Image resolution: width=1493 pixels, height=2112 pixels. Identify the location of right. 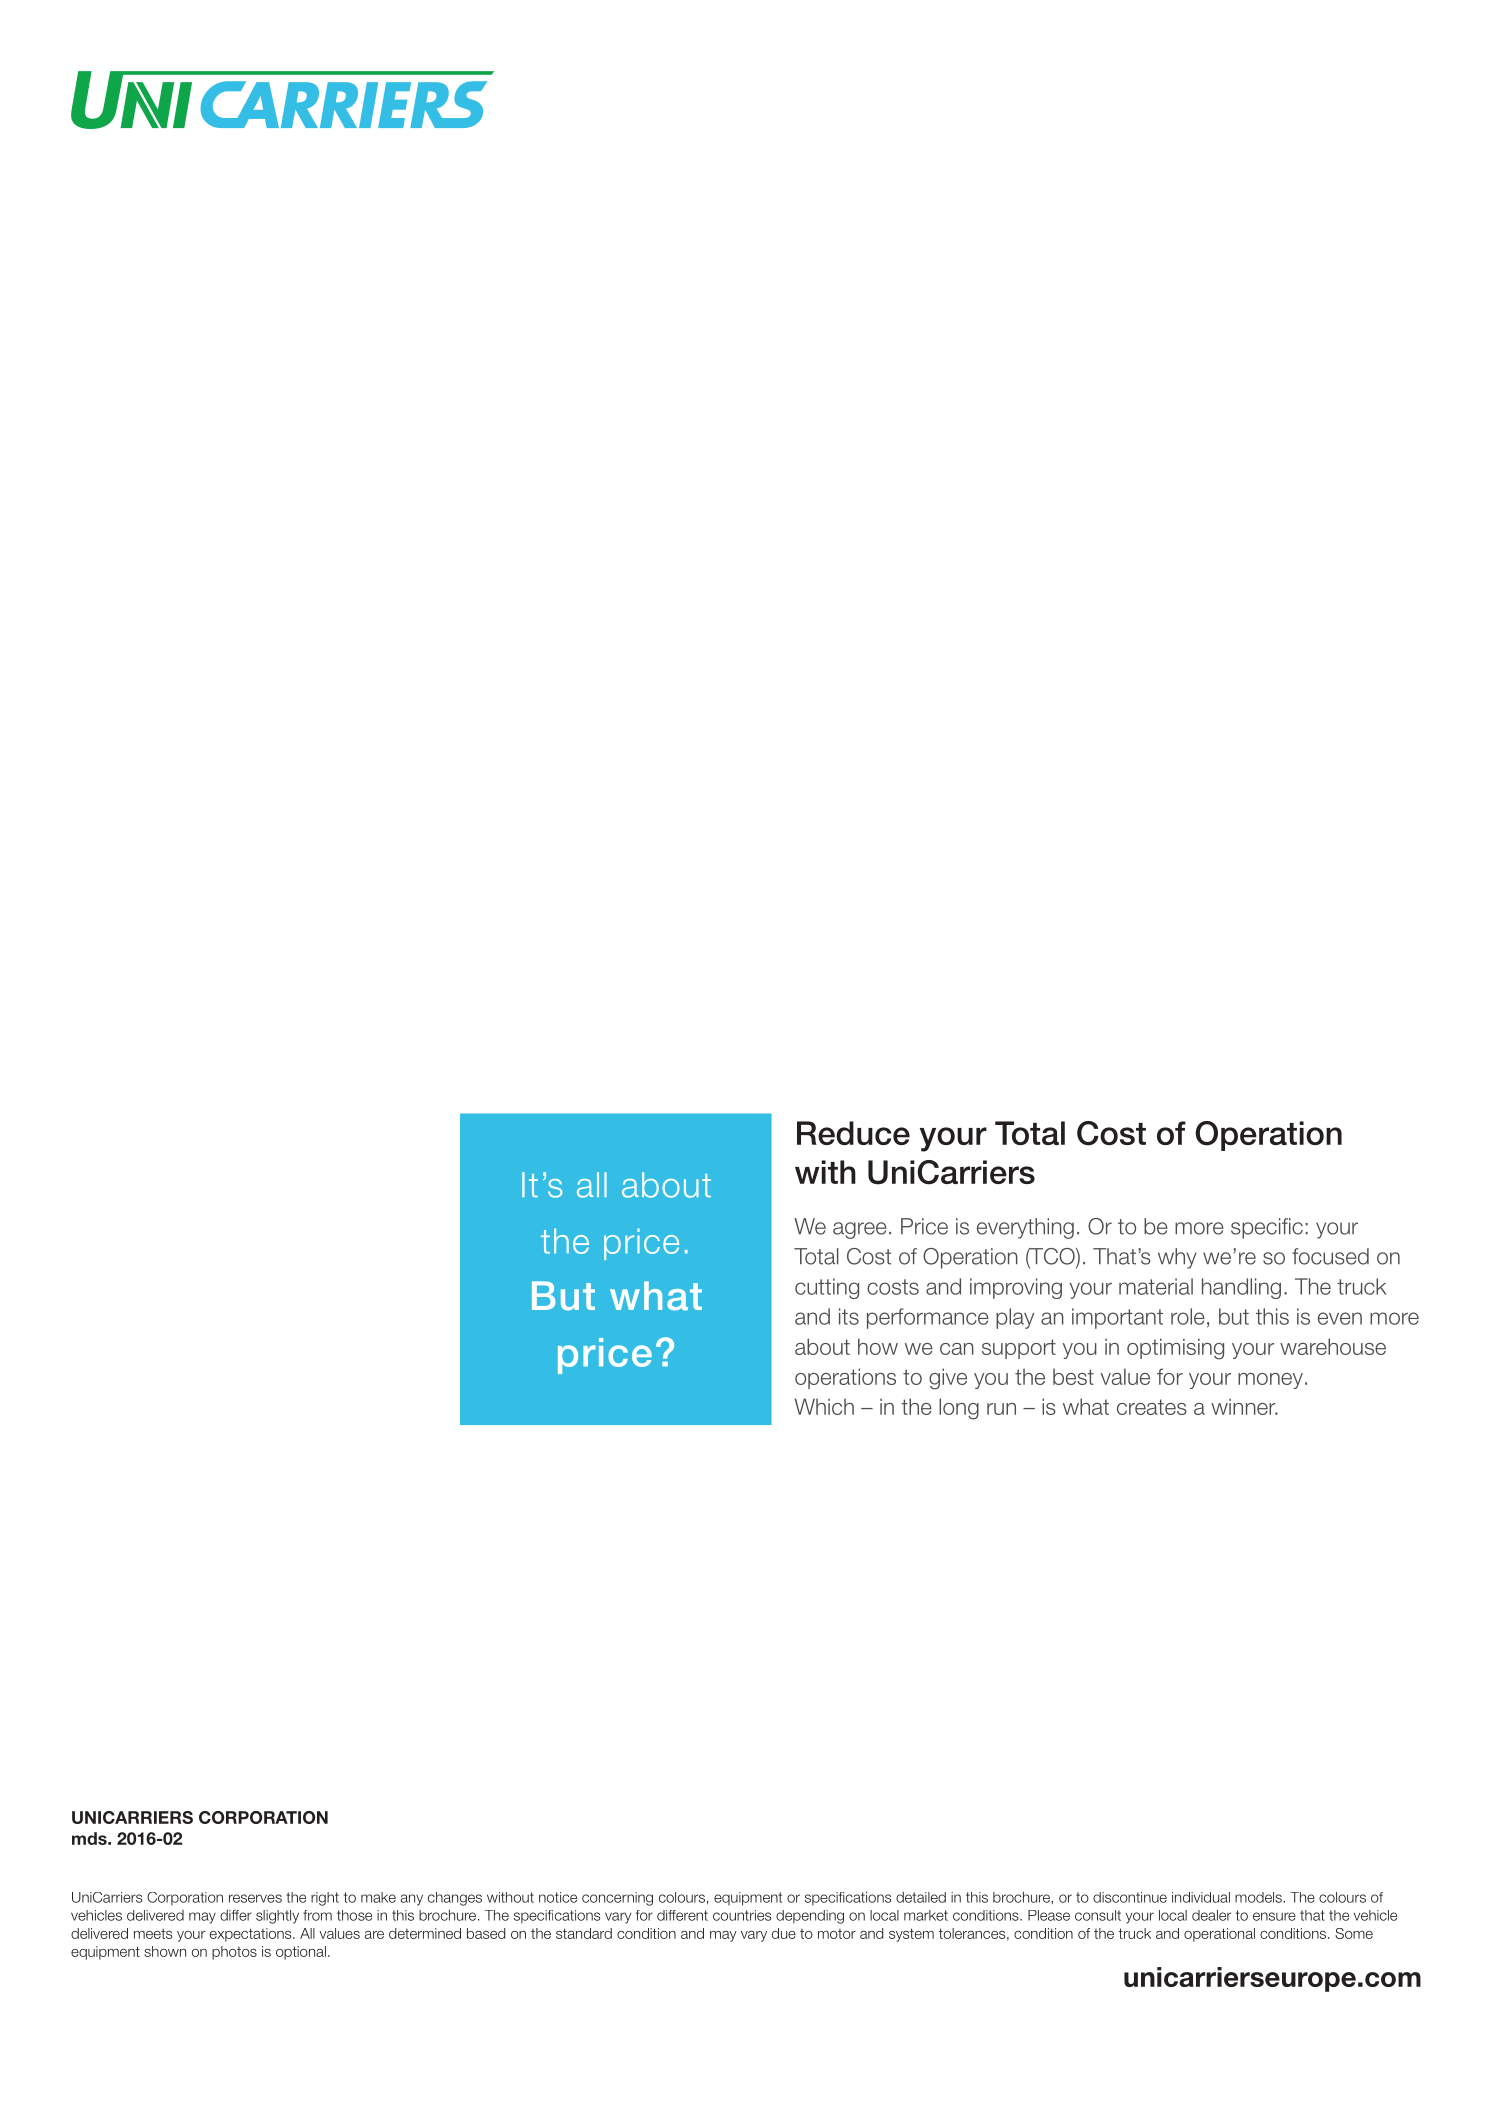
(325, 1899).
